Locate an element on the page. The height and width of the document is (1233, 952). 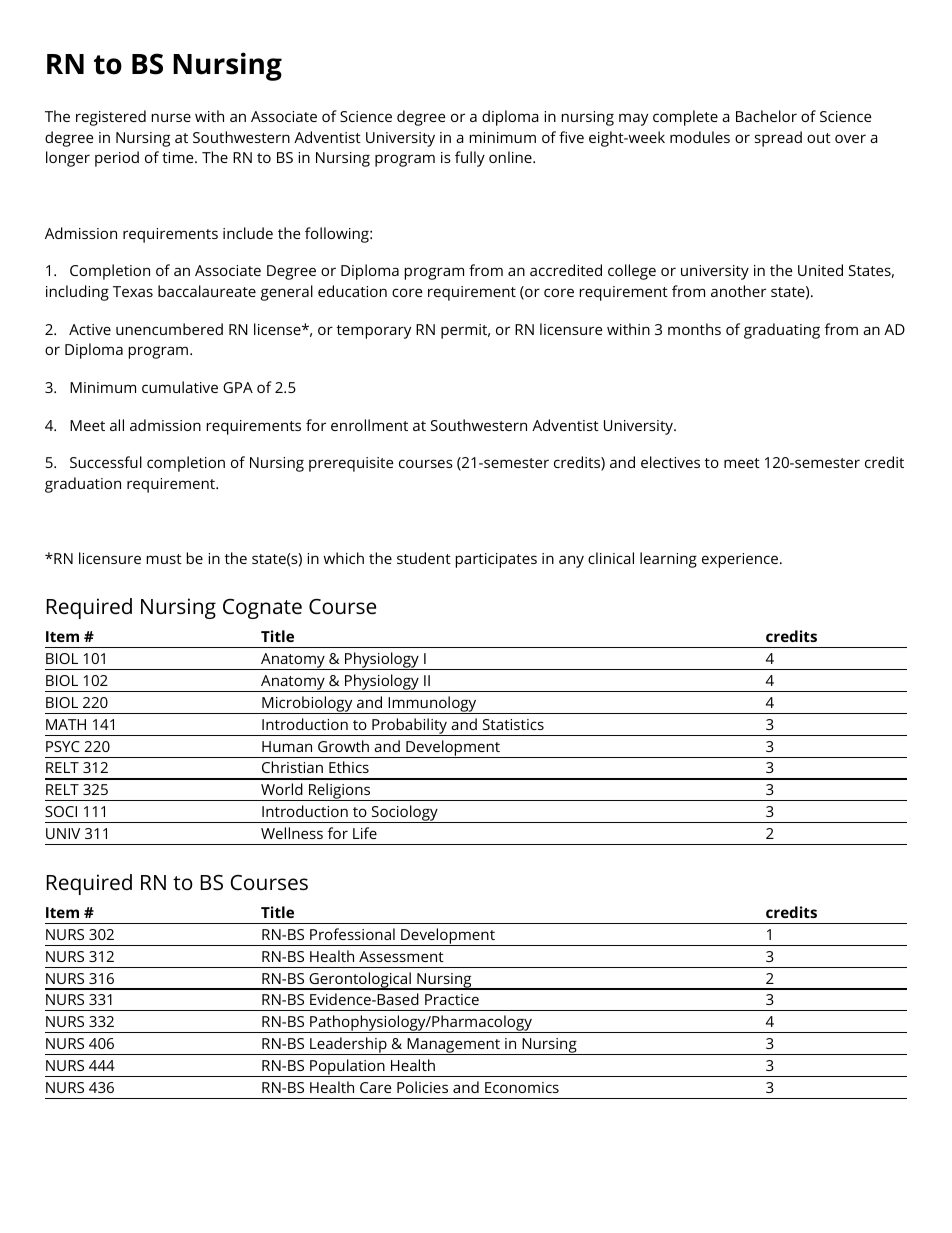
graduating is located at coordinates (782, 331).
